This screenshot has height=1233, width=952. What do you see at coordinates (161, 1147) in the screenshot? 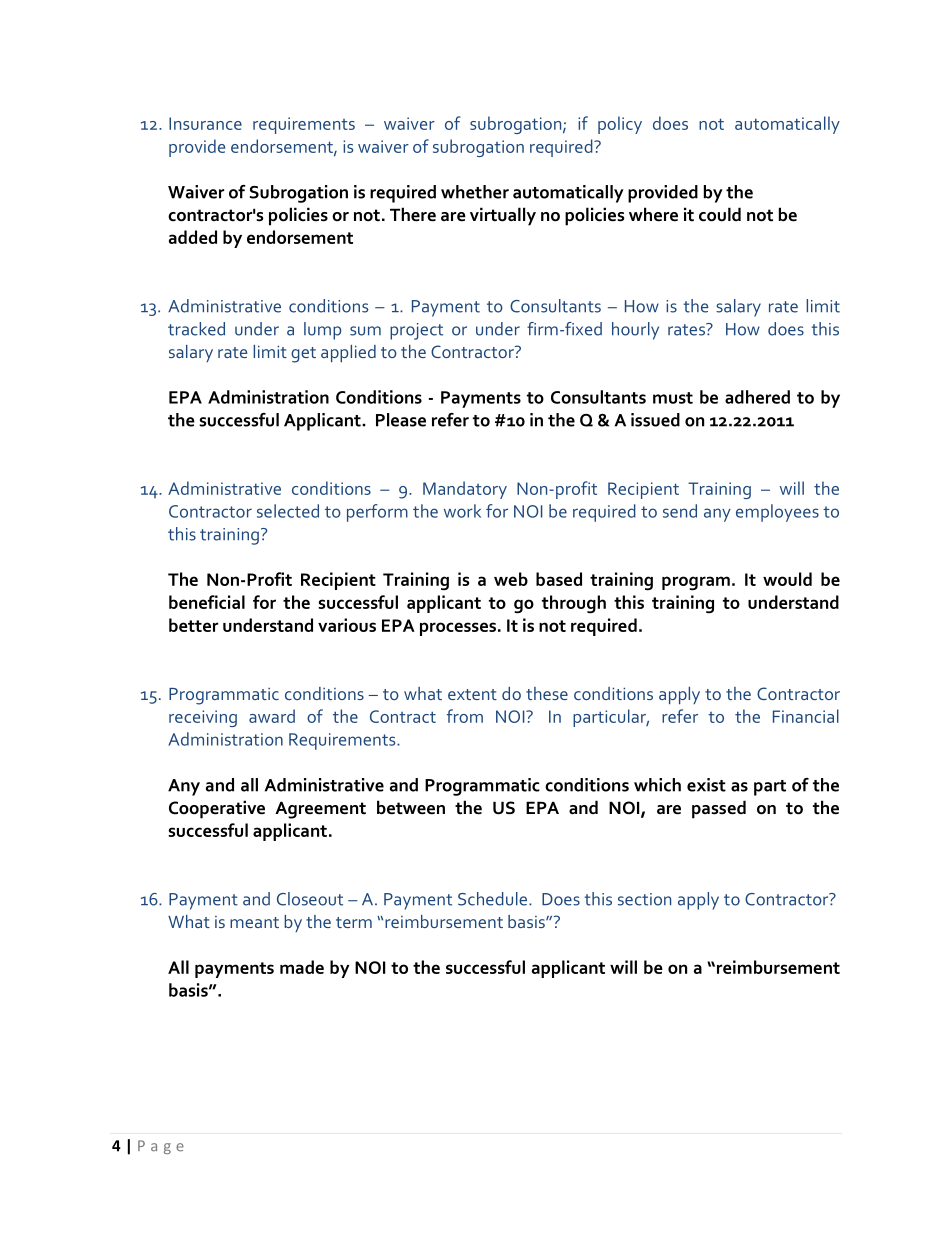
I see `Page` at bounding box center [161, 1147].
